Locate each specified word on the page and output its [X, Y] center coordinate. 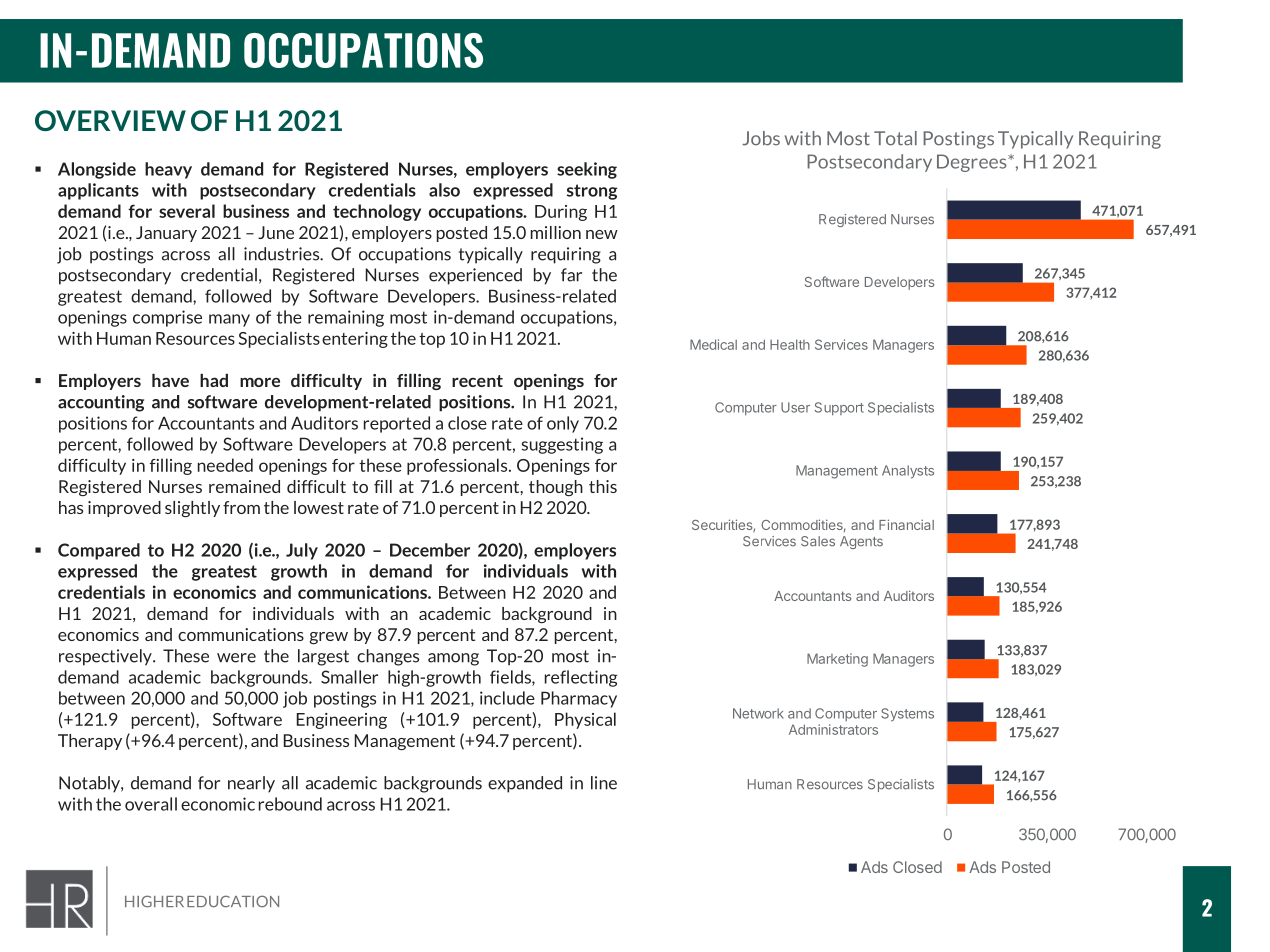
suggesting [562, 445]
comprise [167, 318]
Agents [861, 542]
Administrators [833, 729]
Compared [99, 551]
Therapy [90, 742]
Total [895, 138]
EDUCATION [233, 901]
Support [839, 408]
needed [225, 465]
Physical [585, 720]
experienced [475, 276]
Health [790, 344]
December [430, 550]
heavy [168, 170]
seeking [587, 170]
